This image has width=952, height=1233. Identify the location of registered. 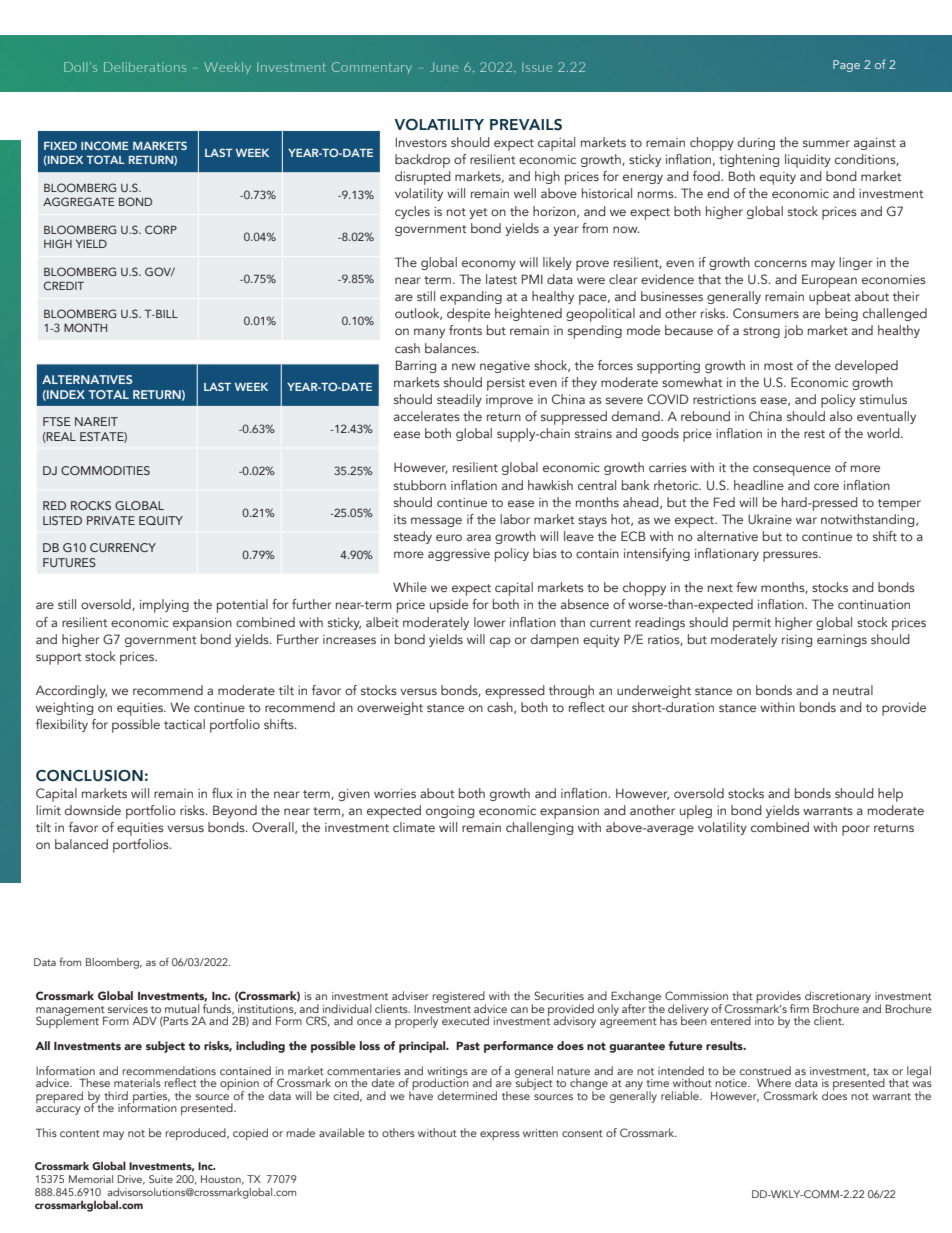
(459, 998).
